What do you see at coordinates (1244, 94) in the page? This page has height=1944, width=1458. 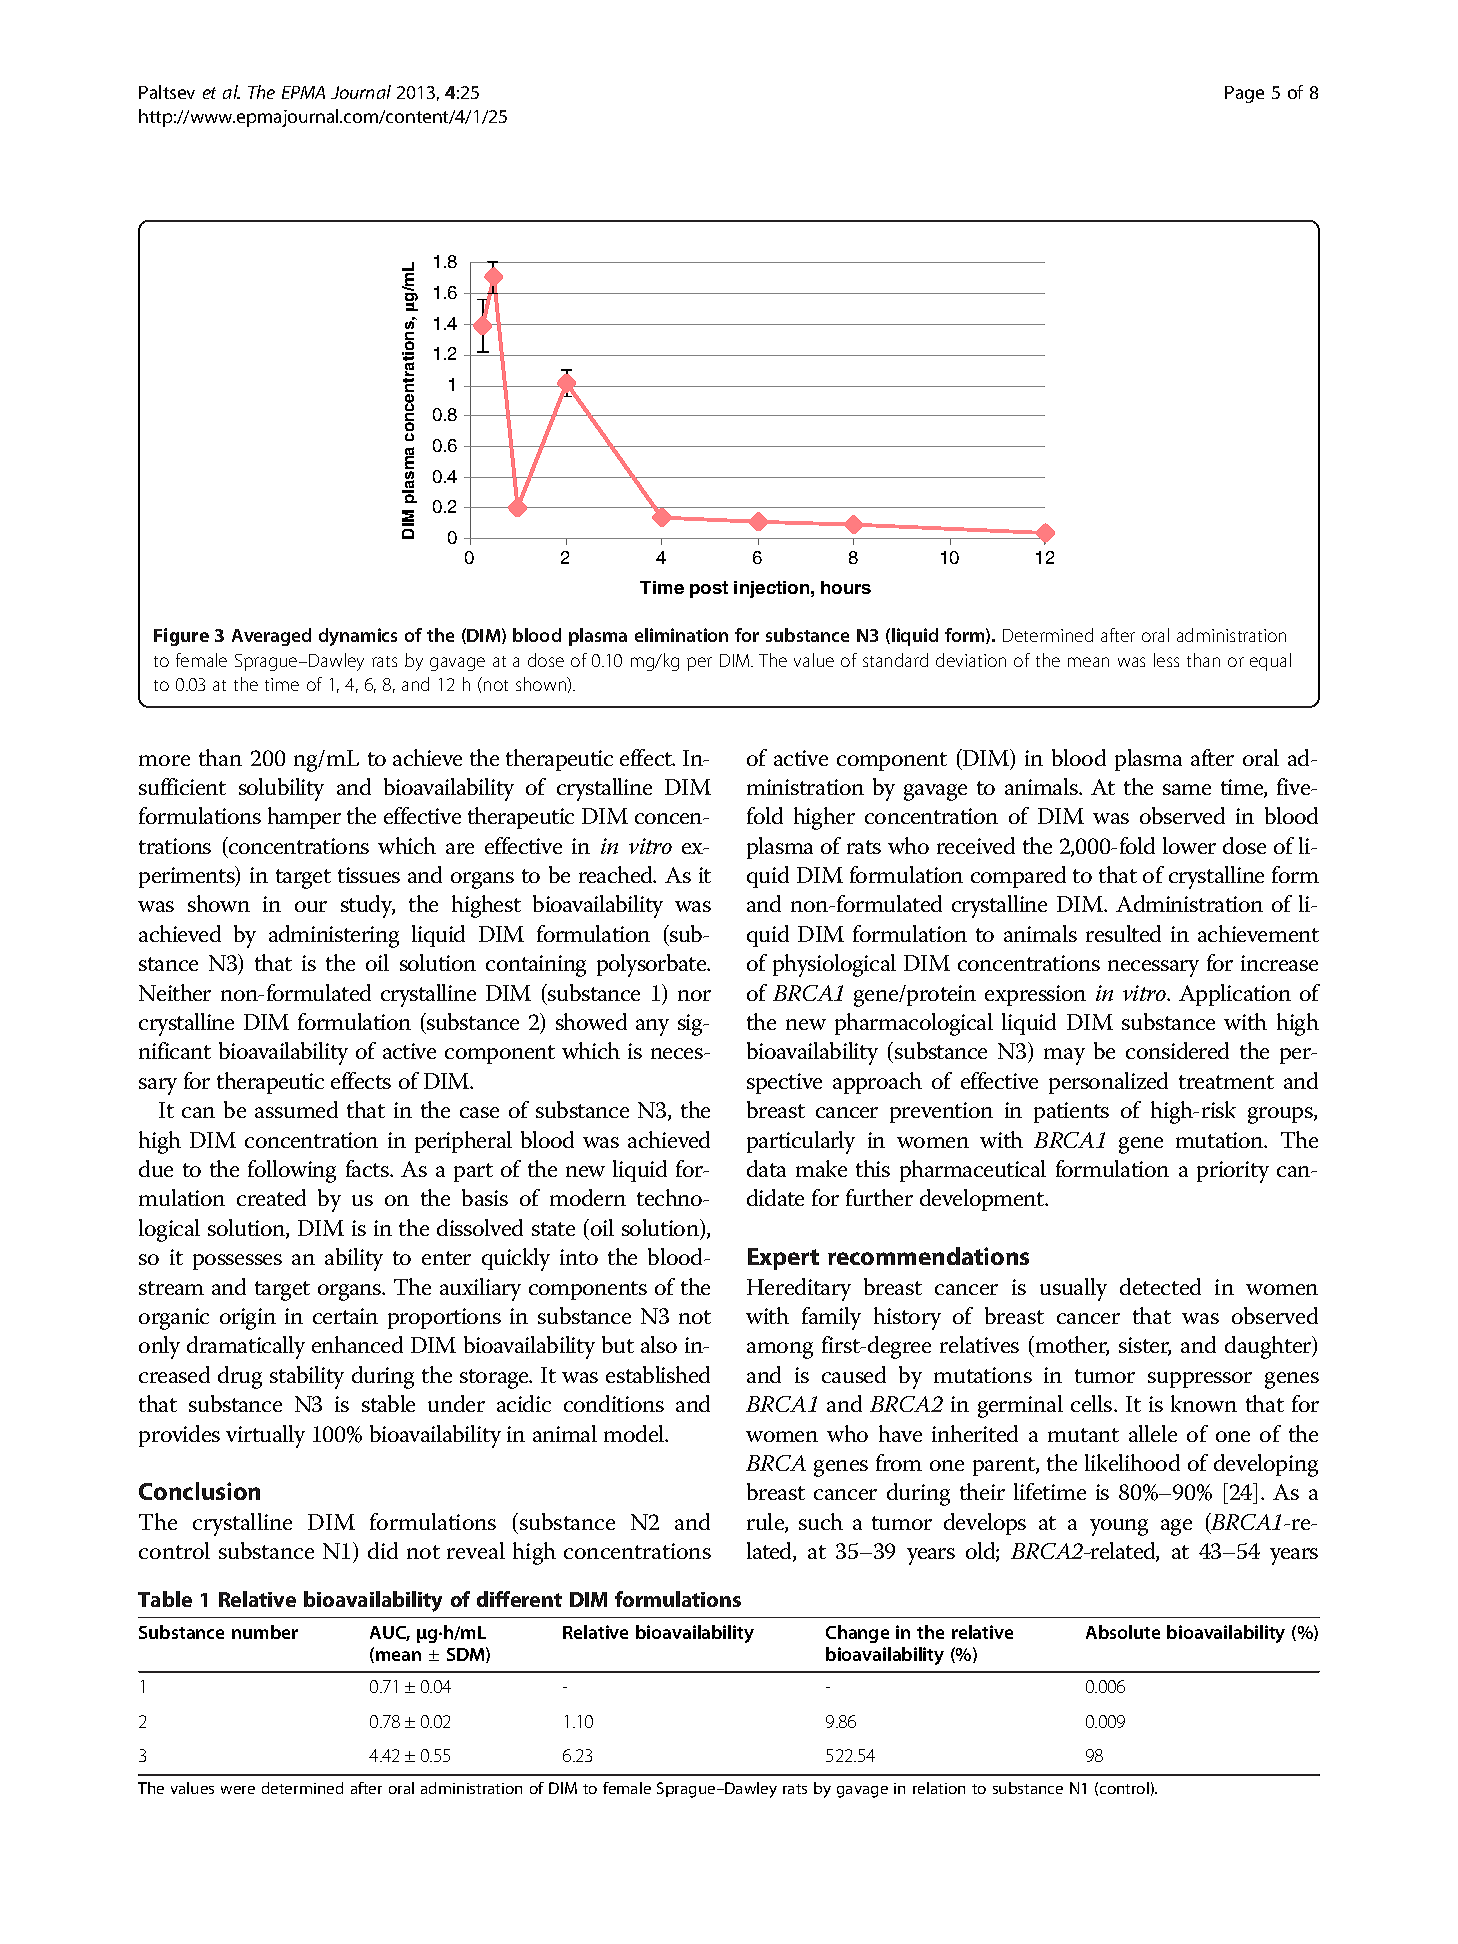 I see `Page` at bounding box center [1244, 94].
